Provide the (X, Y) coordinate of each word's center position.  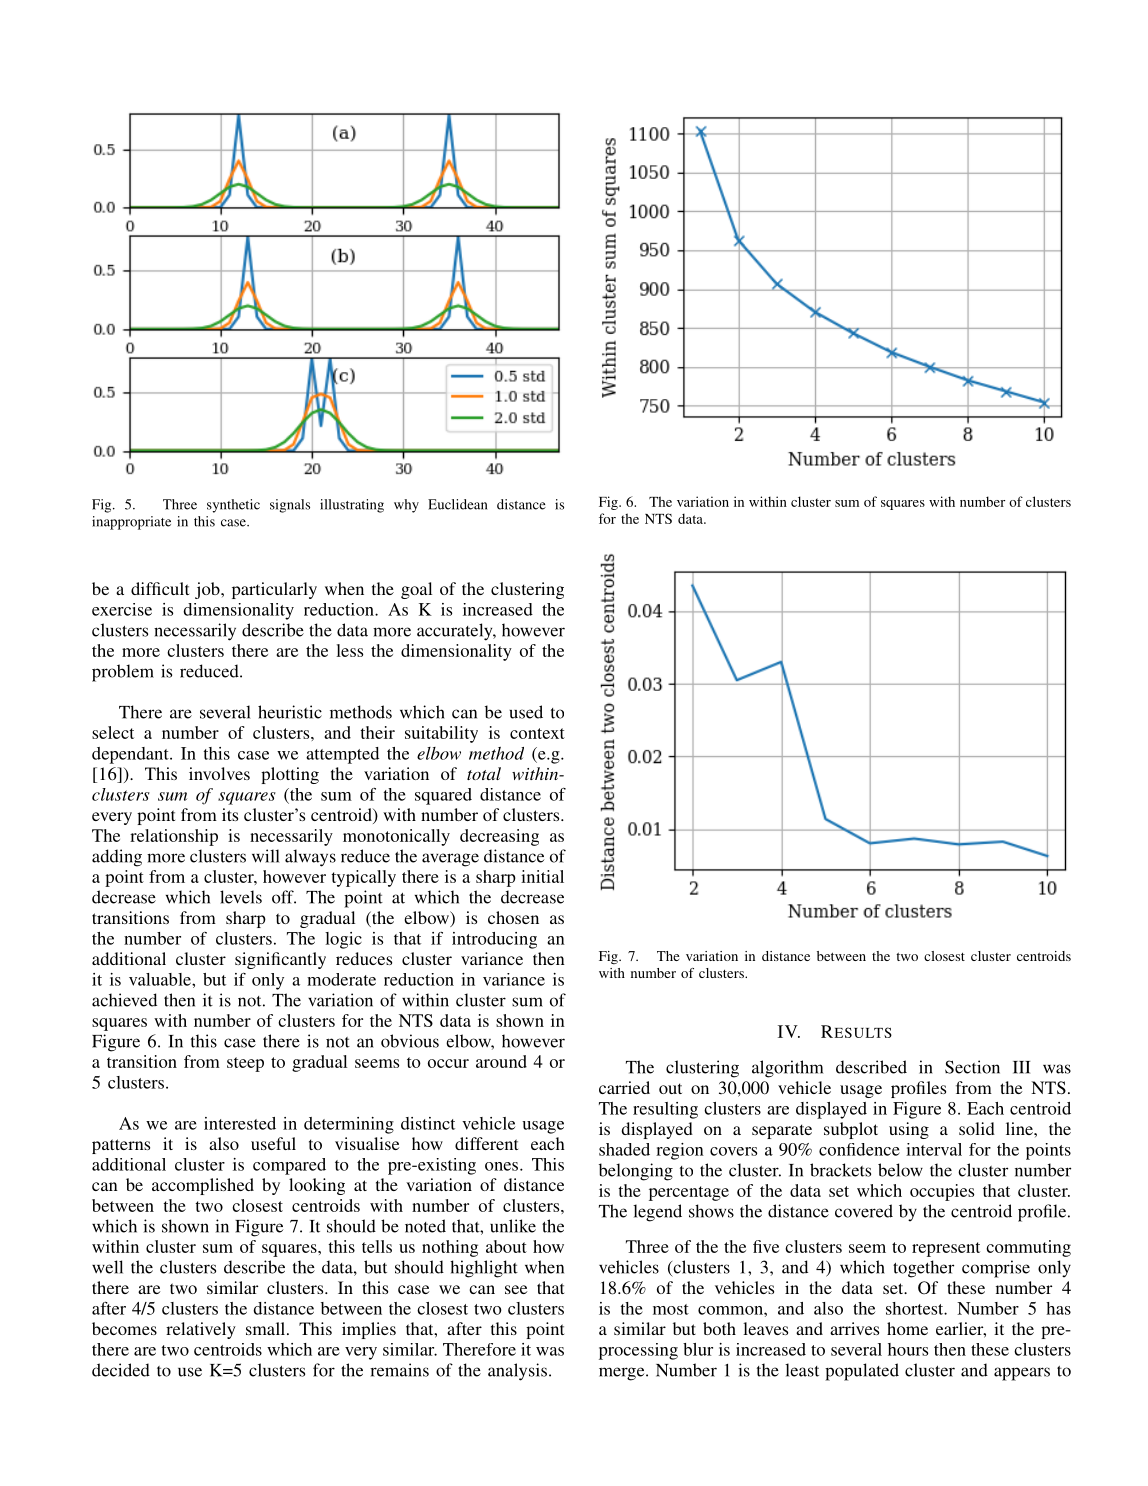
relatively (201, 1330)
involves (219, 773)
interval (934, 1149)
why (406, 506)
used (526, 712)
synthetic (233, 506)
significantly (280, 960)
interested (240, 1123)
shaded (624, 1149)
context (537, 733)
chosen (513, 917)
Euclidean (457, 504)
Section (972, 1067)
